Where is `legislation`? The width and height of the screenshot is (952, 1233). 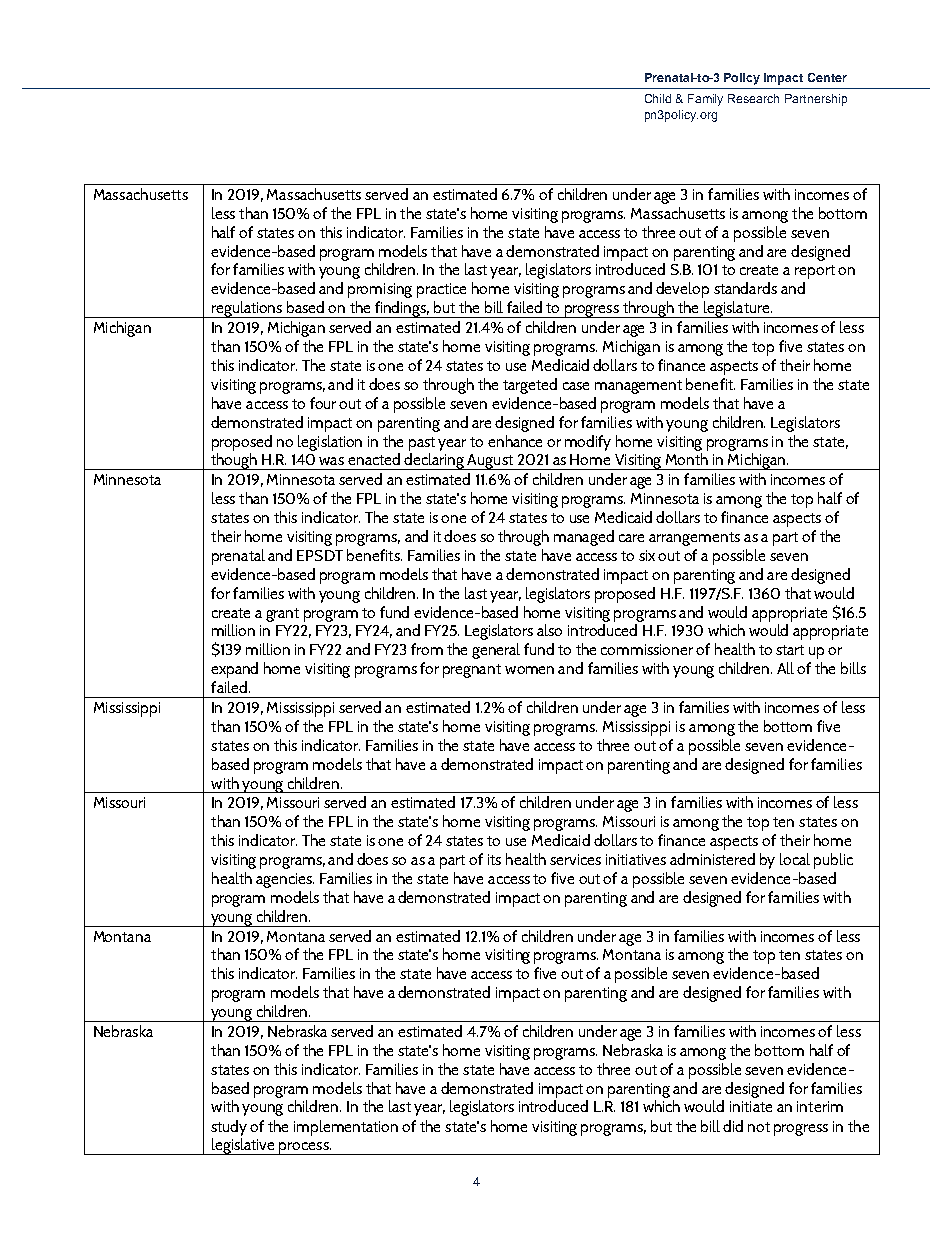
legislation is located at coordinates (330, 443).
